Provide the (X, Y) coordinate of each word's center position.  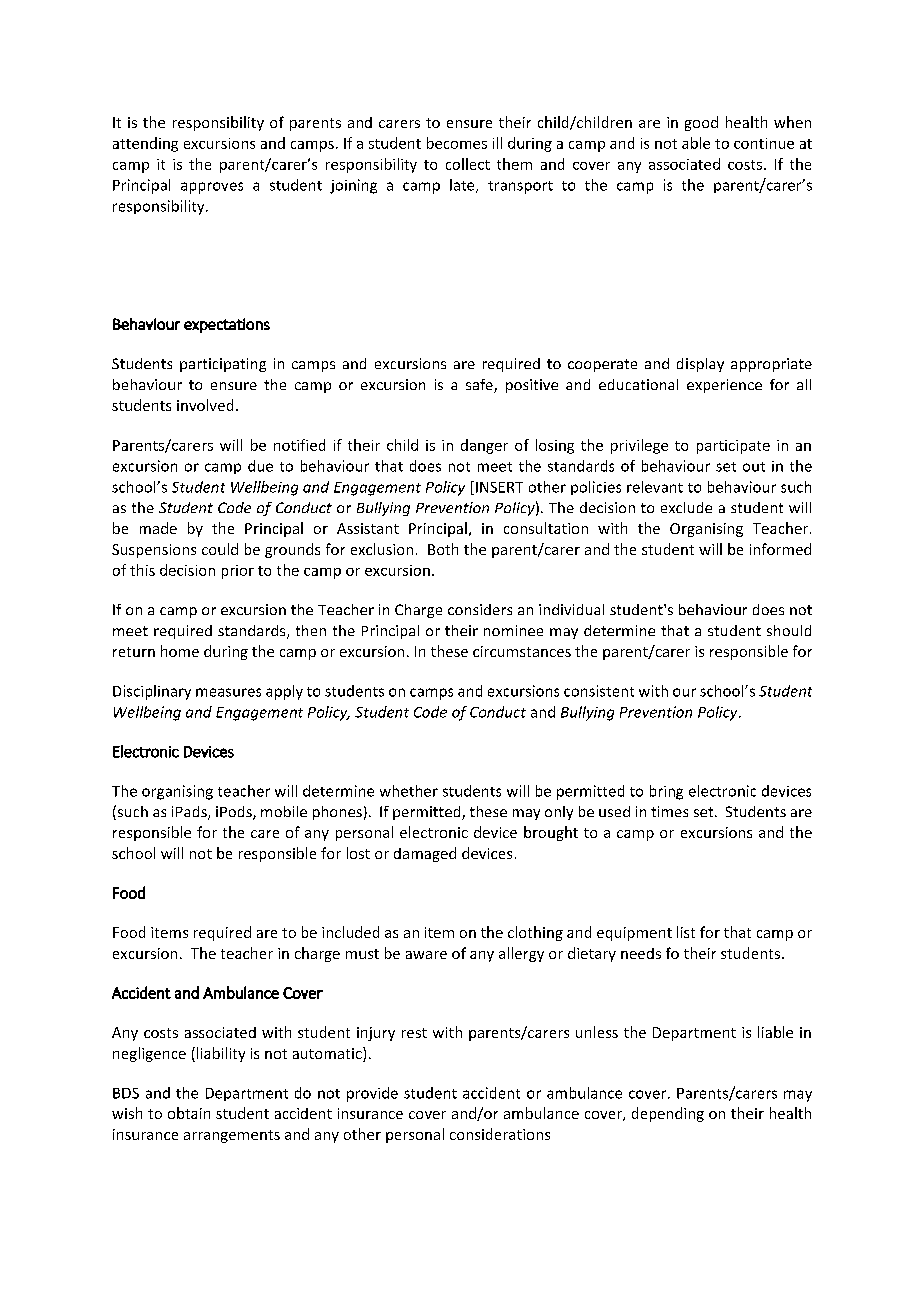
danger (484, 446)
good (701, 123)
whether (409, 791)
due (260, 466)
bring (666, 792)
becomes (457, 143)
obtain (189, 1113)
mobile (284, 811)
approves (212, 188)
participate (733, 447)
